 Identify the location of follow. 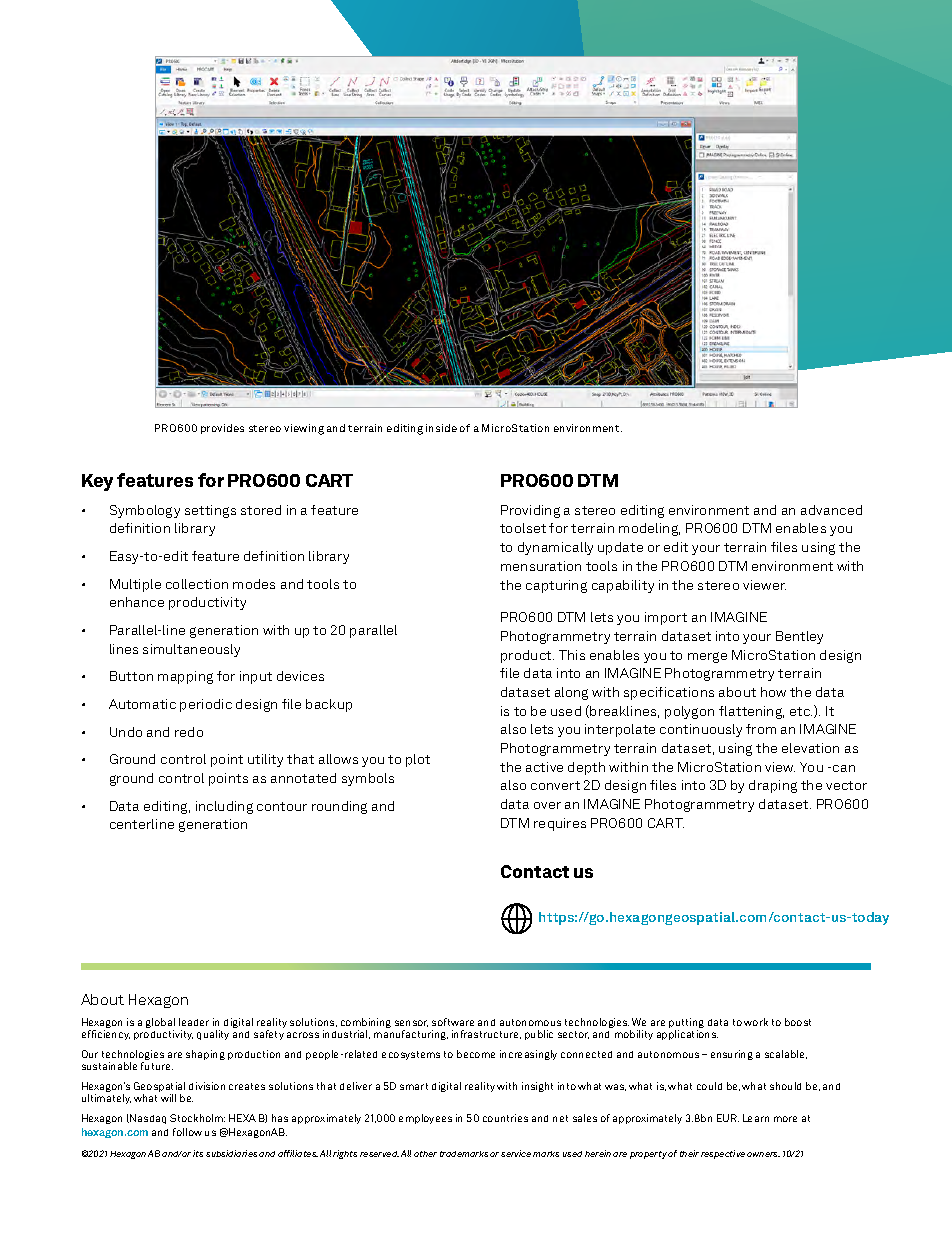
(187, 1132).
